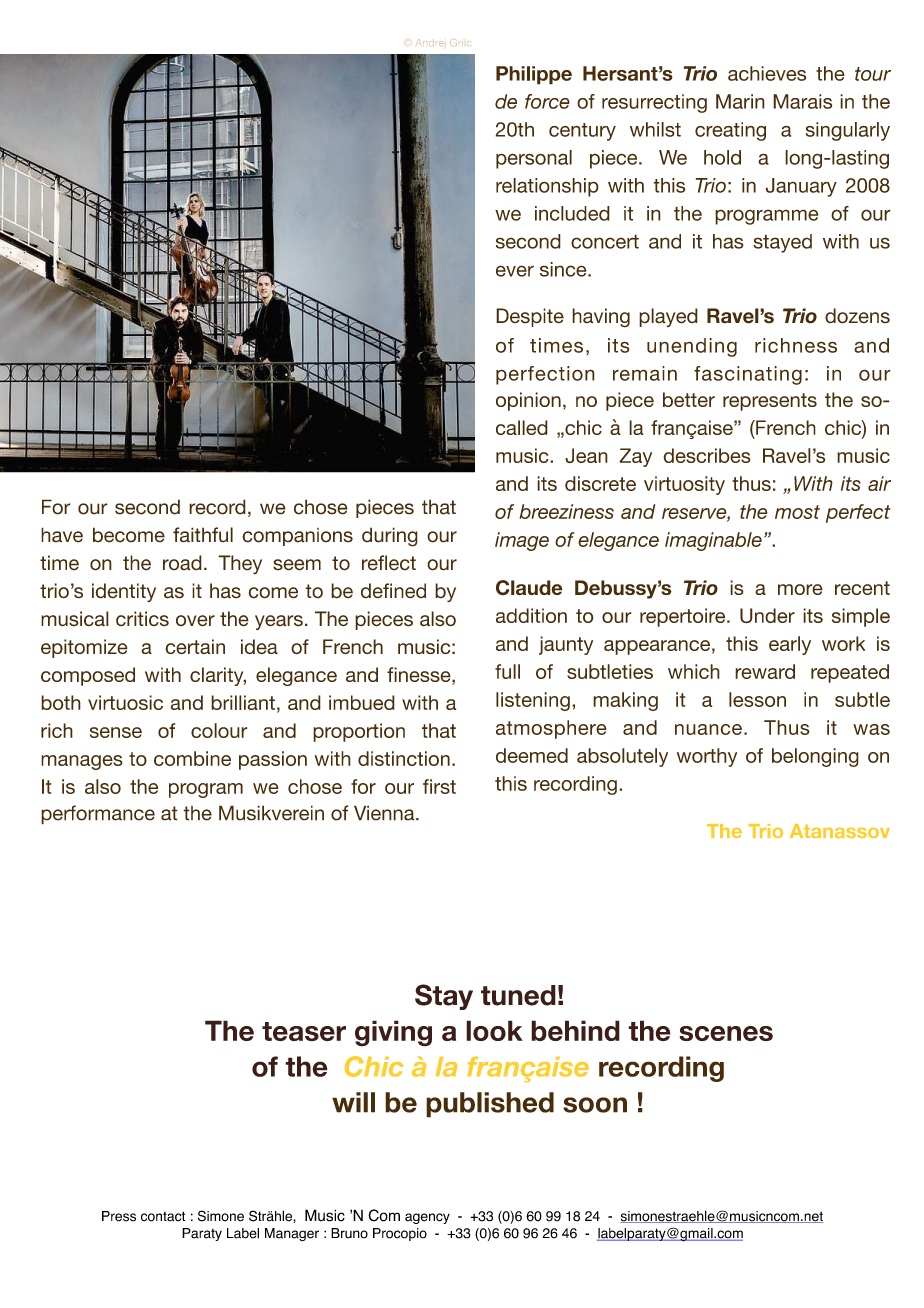 This image has width=924, height=1308. What do you see at coordinates (429, 42) in the image?
I see `Andrej` at bounding box center [429, 42].
